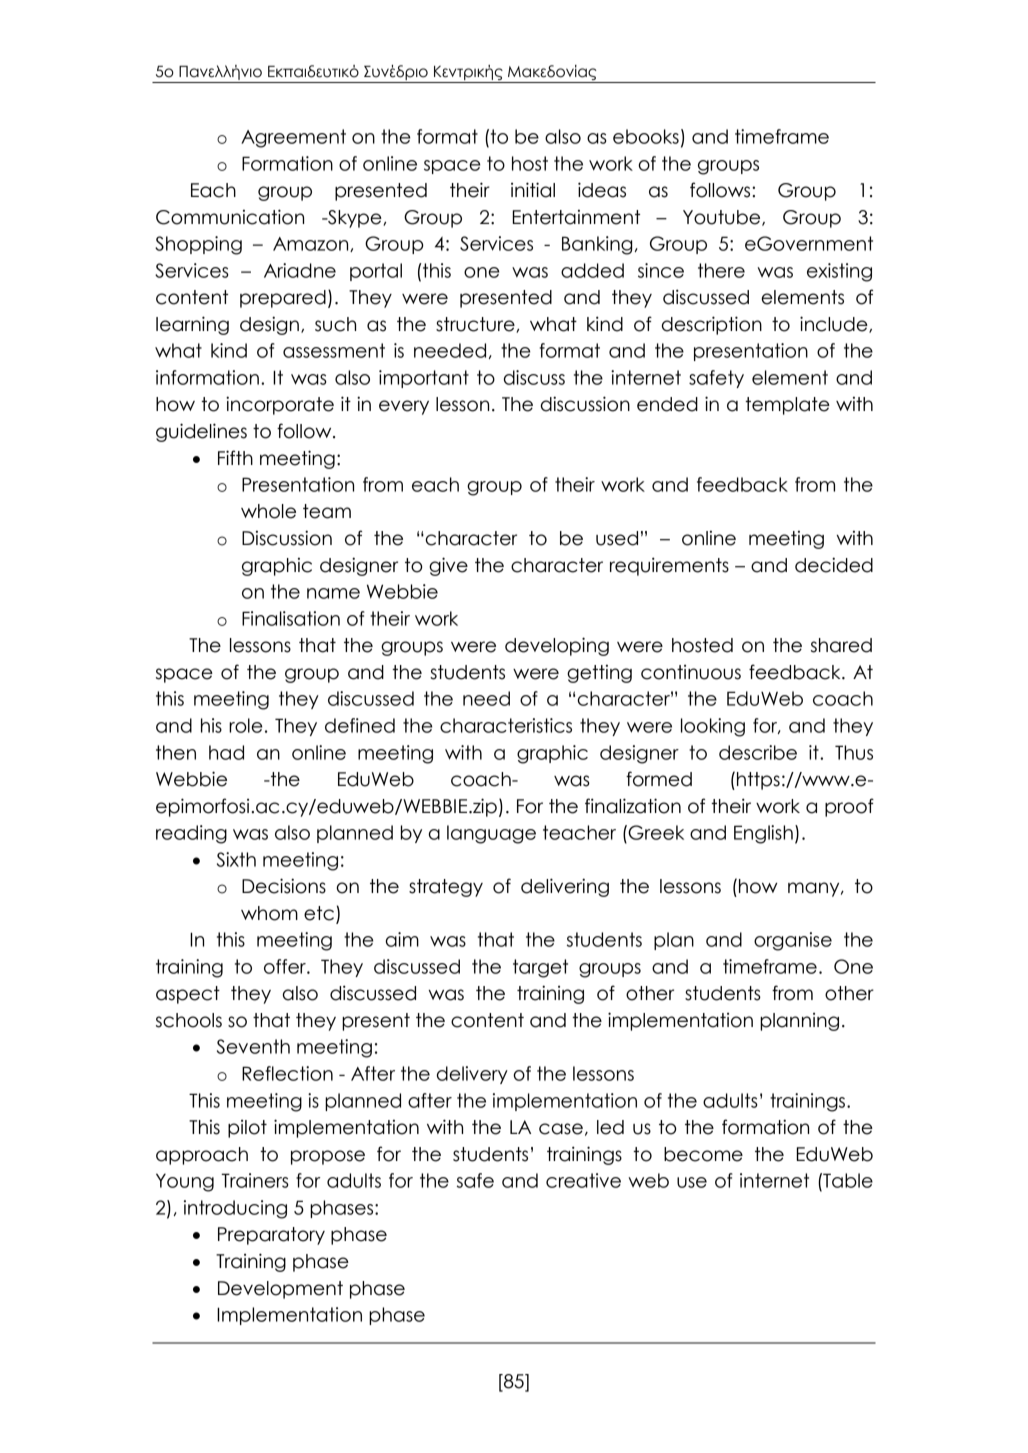 This screenshot has width=1028, height=1453. What do you see at coordinates (293, 138) in the screenshot?
I see `Agreement` at bounding box center [293, 138].
